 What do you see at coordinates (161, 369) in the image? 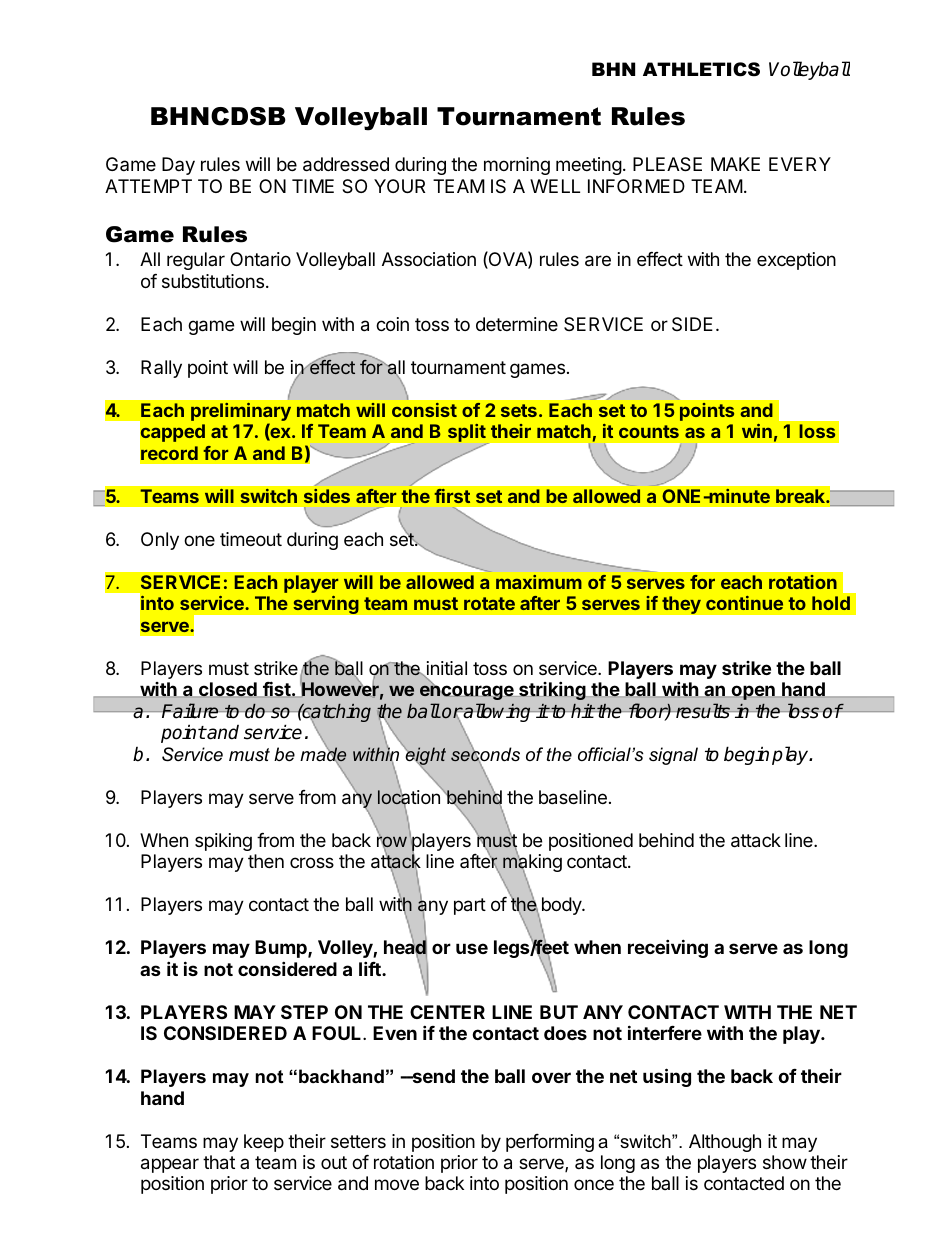
I see `Rally` at bounding box center [161, 369].
